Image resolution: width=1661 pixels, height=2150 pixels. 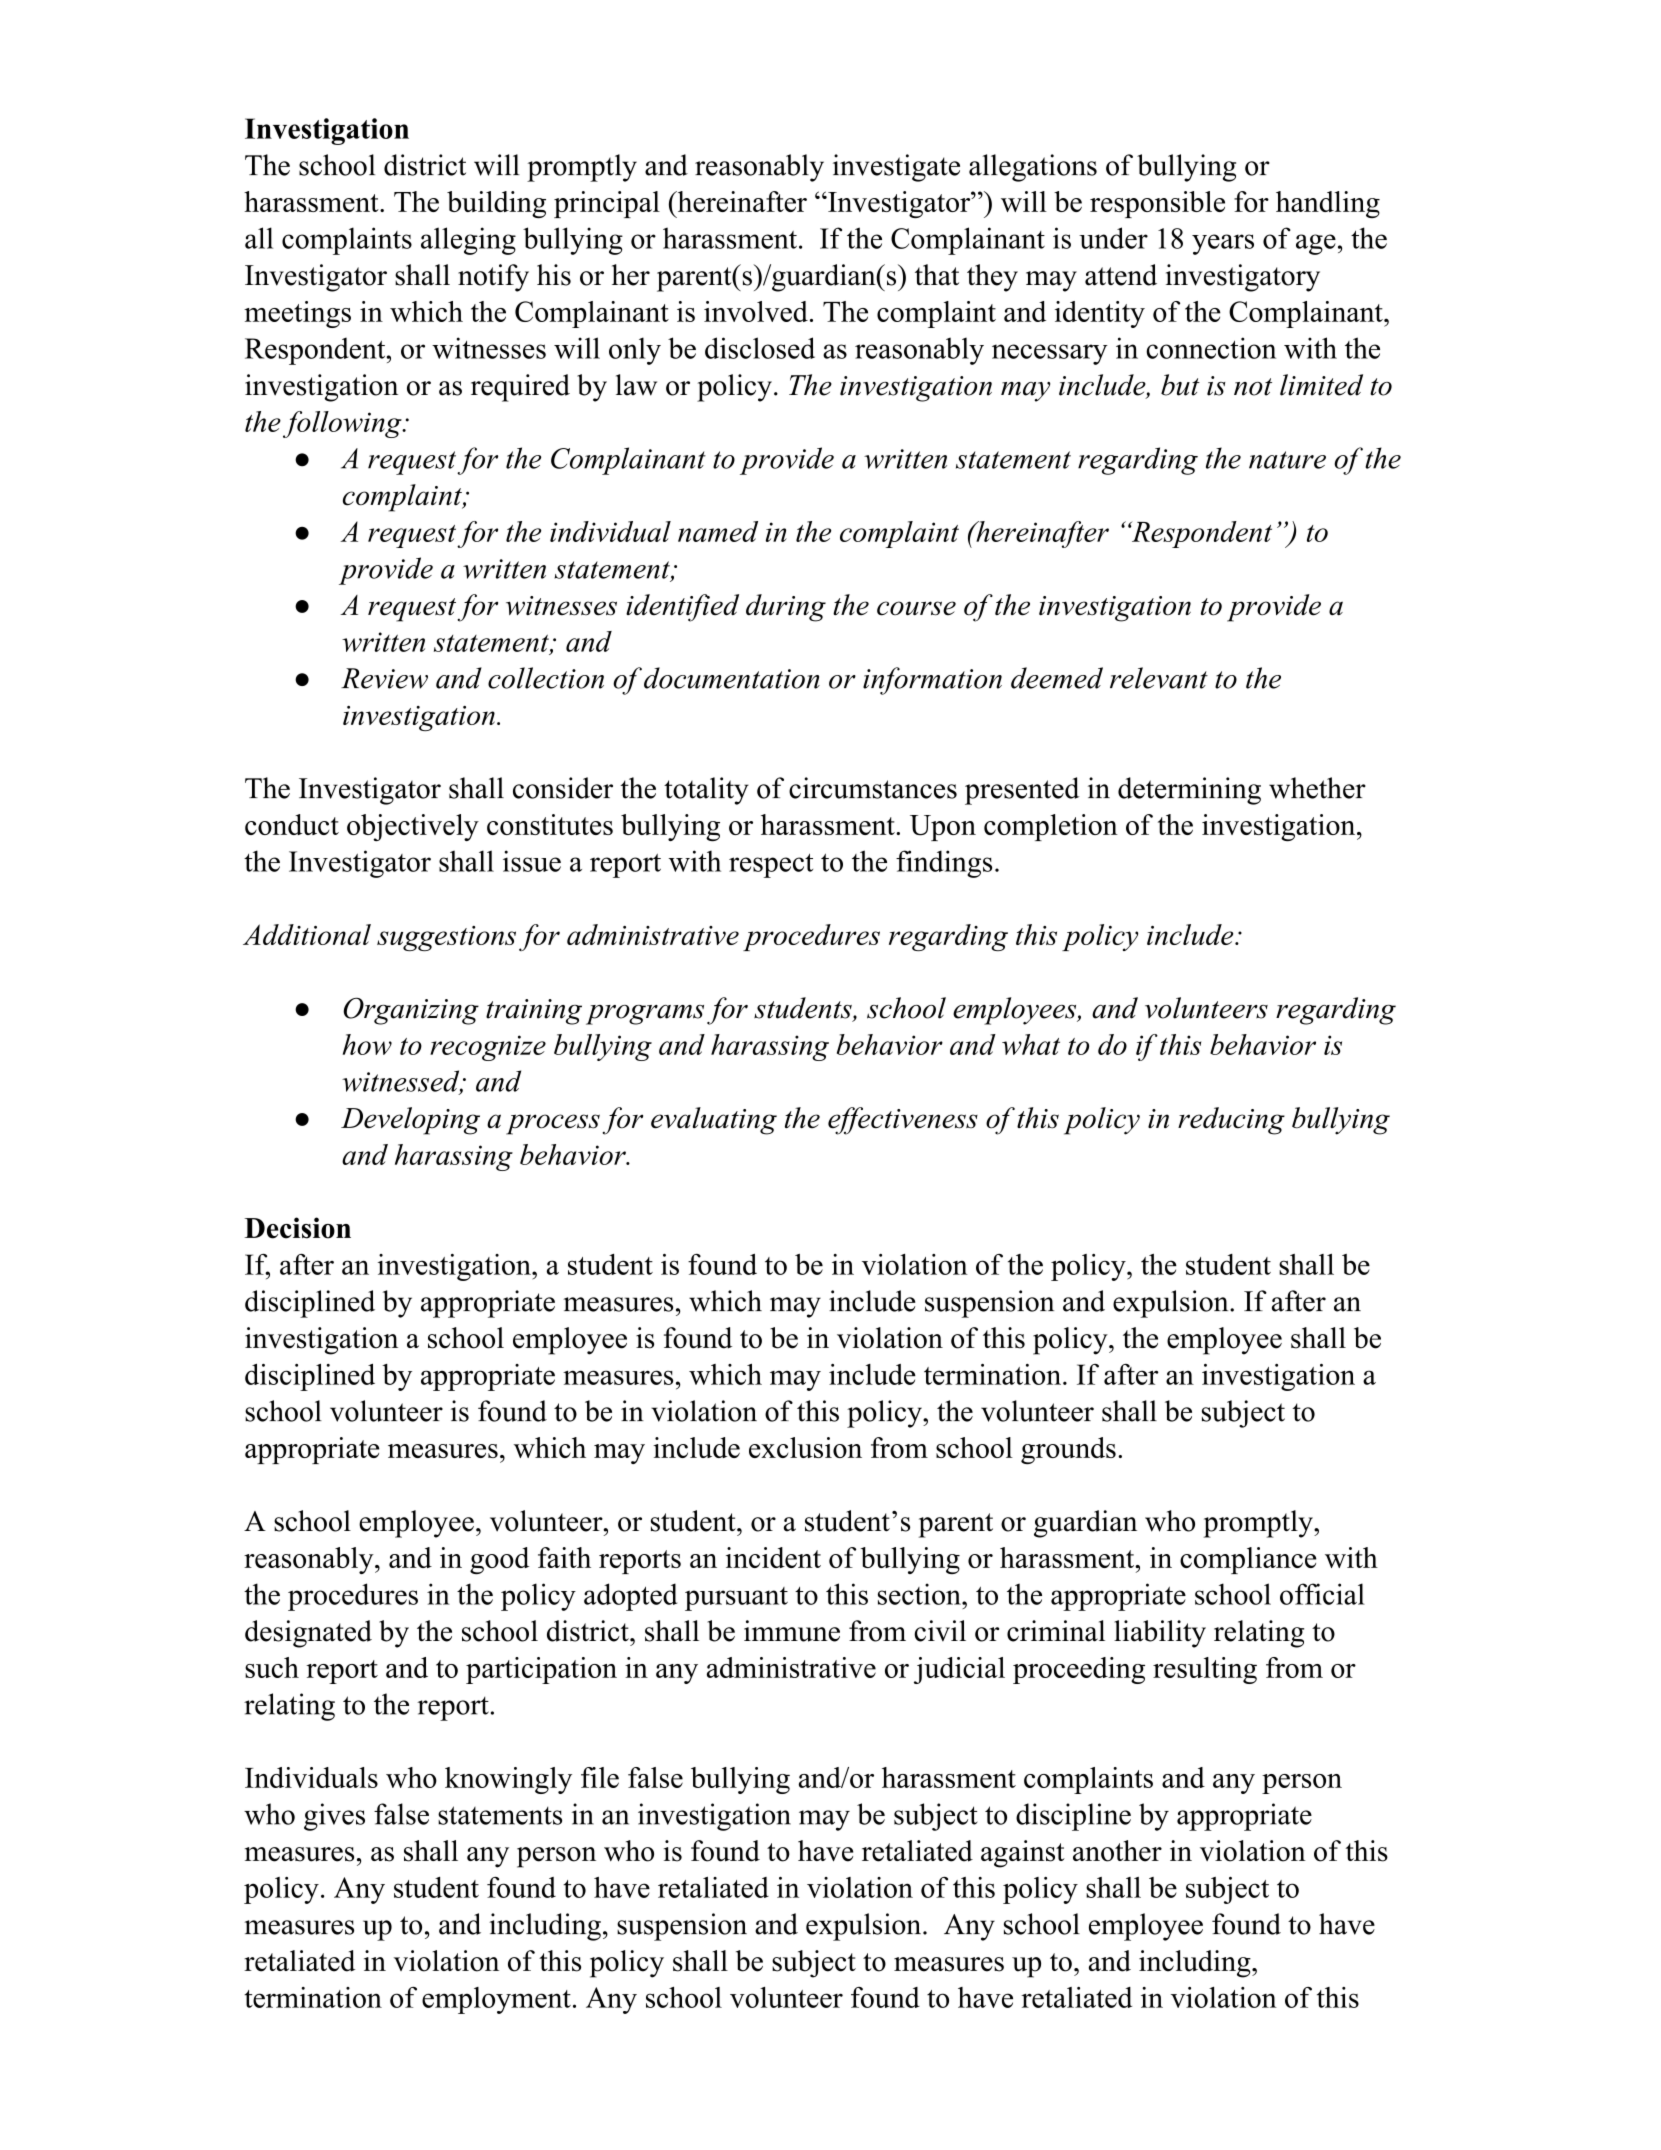 I want to click on against, so click(x=1023, y=1854).
